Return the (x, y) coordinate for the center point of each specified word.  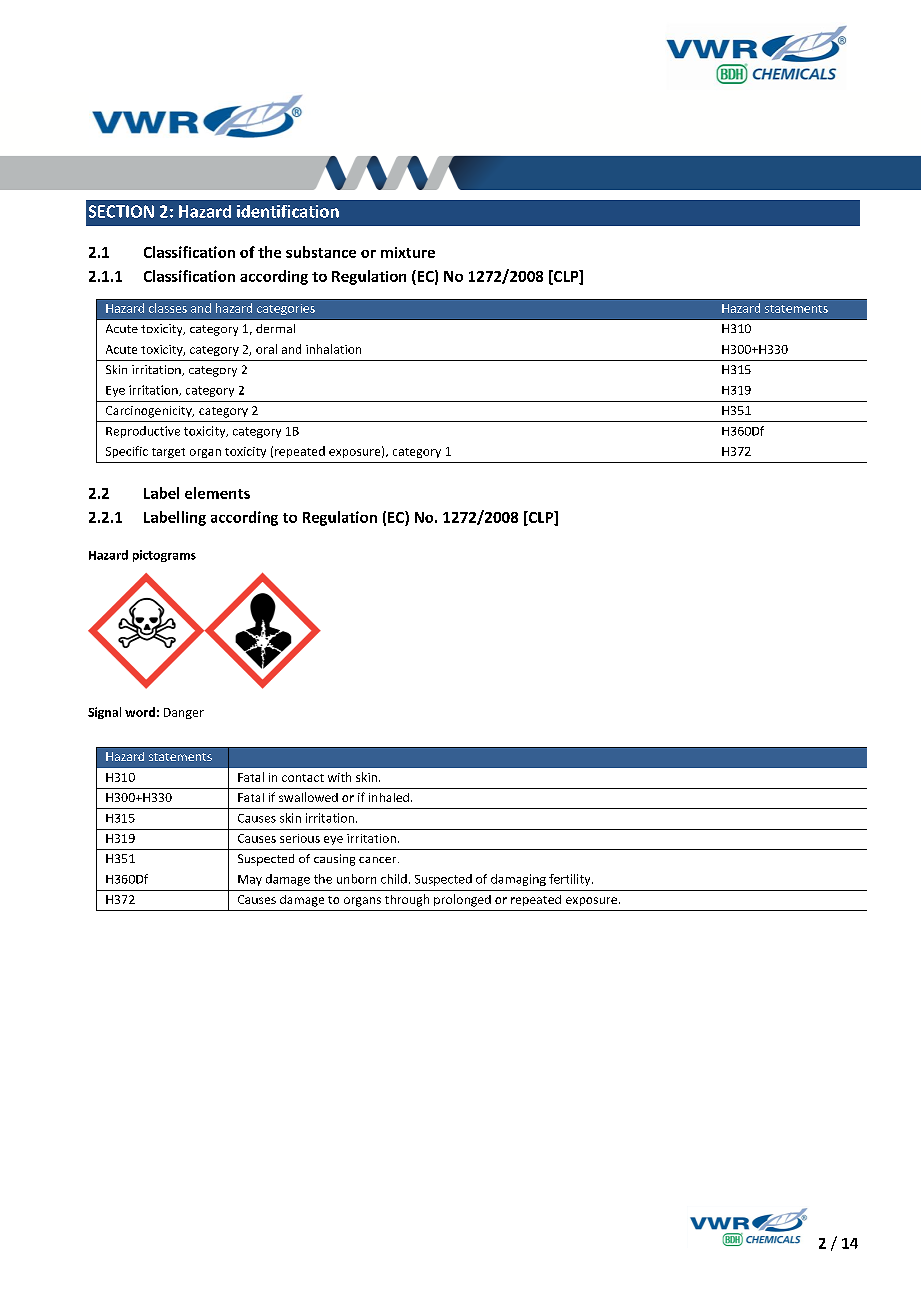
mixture (408, 252)
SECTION (121, 211)
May (250, 880)
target (168, 453)
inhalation (333, 349)
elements (217, 493)
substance (321, 252)
